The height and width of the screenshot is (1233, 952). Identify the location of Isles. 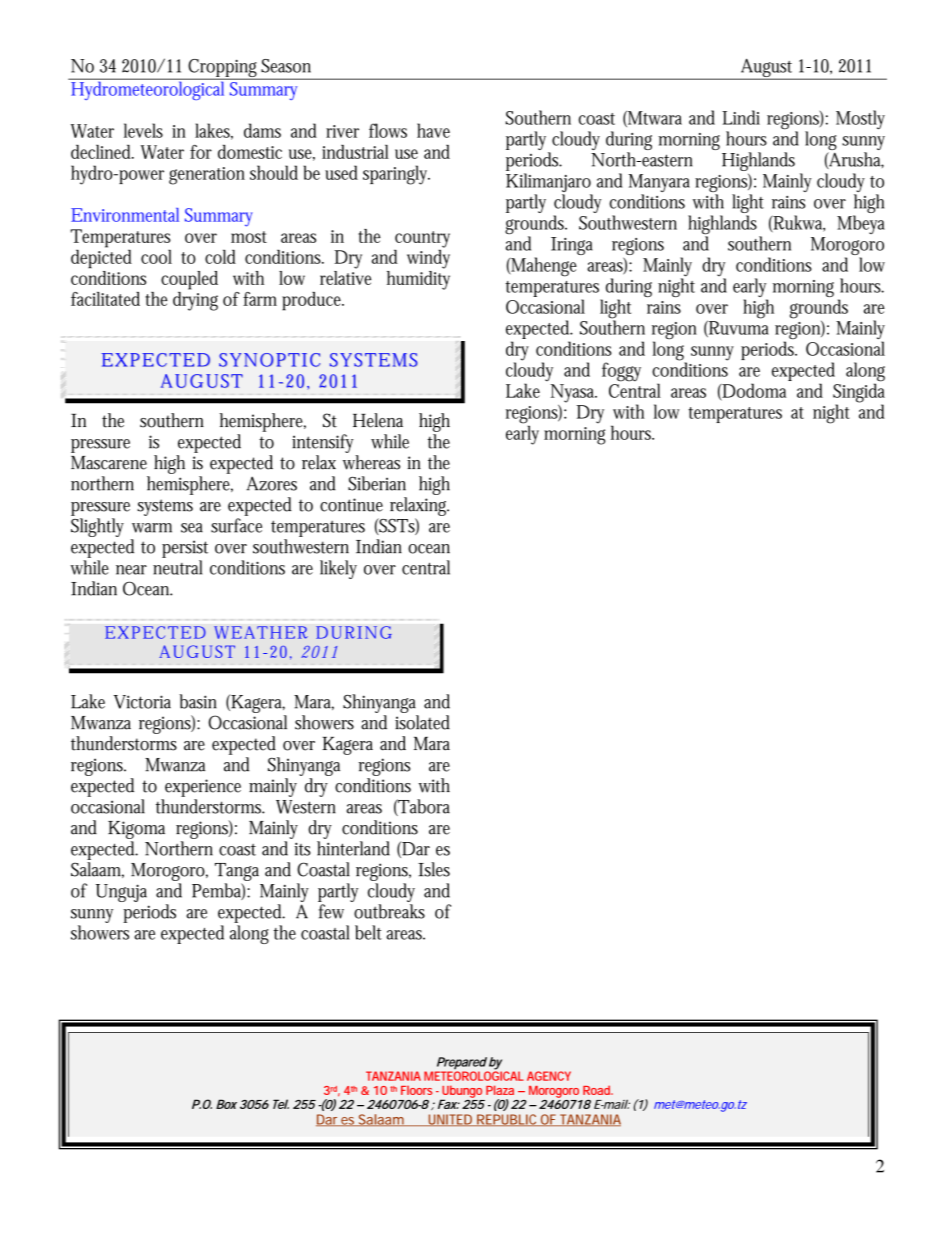
(434, 869).
